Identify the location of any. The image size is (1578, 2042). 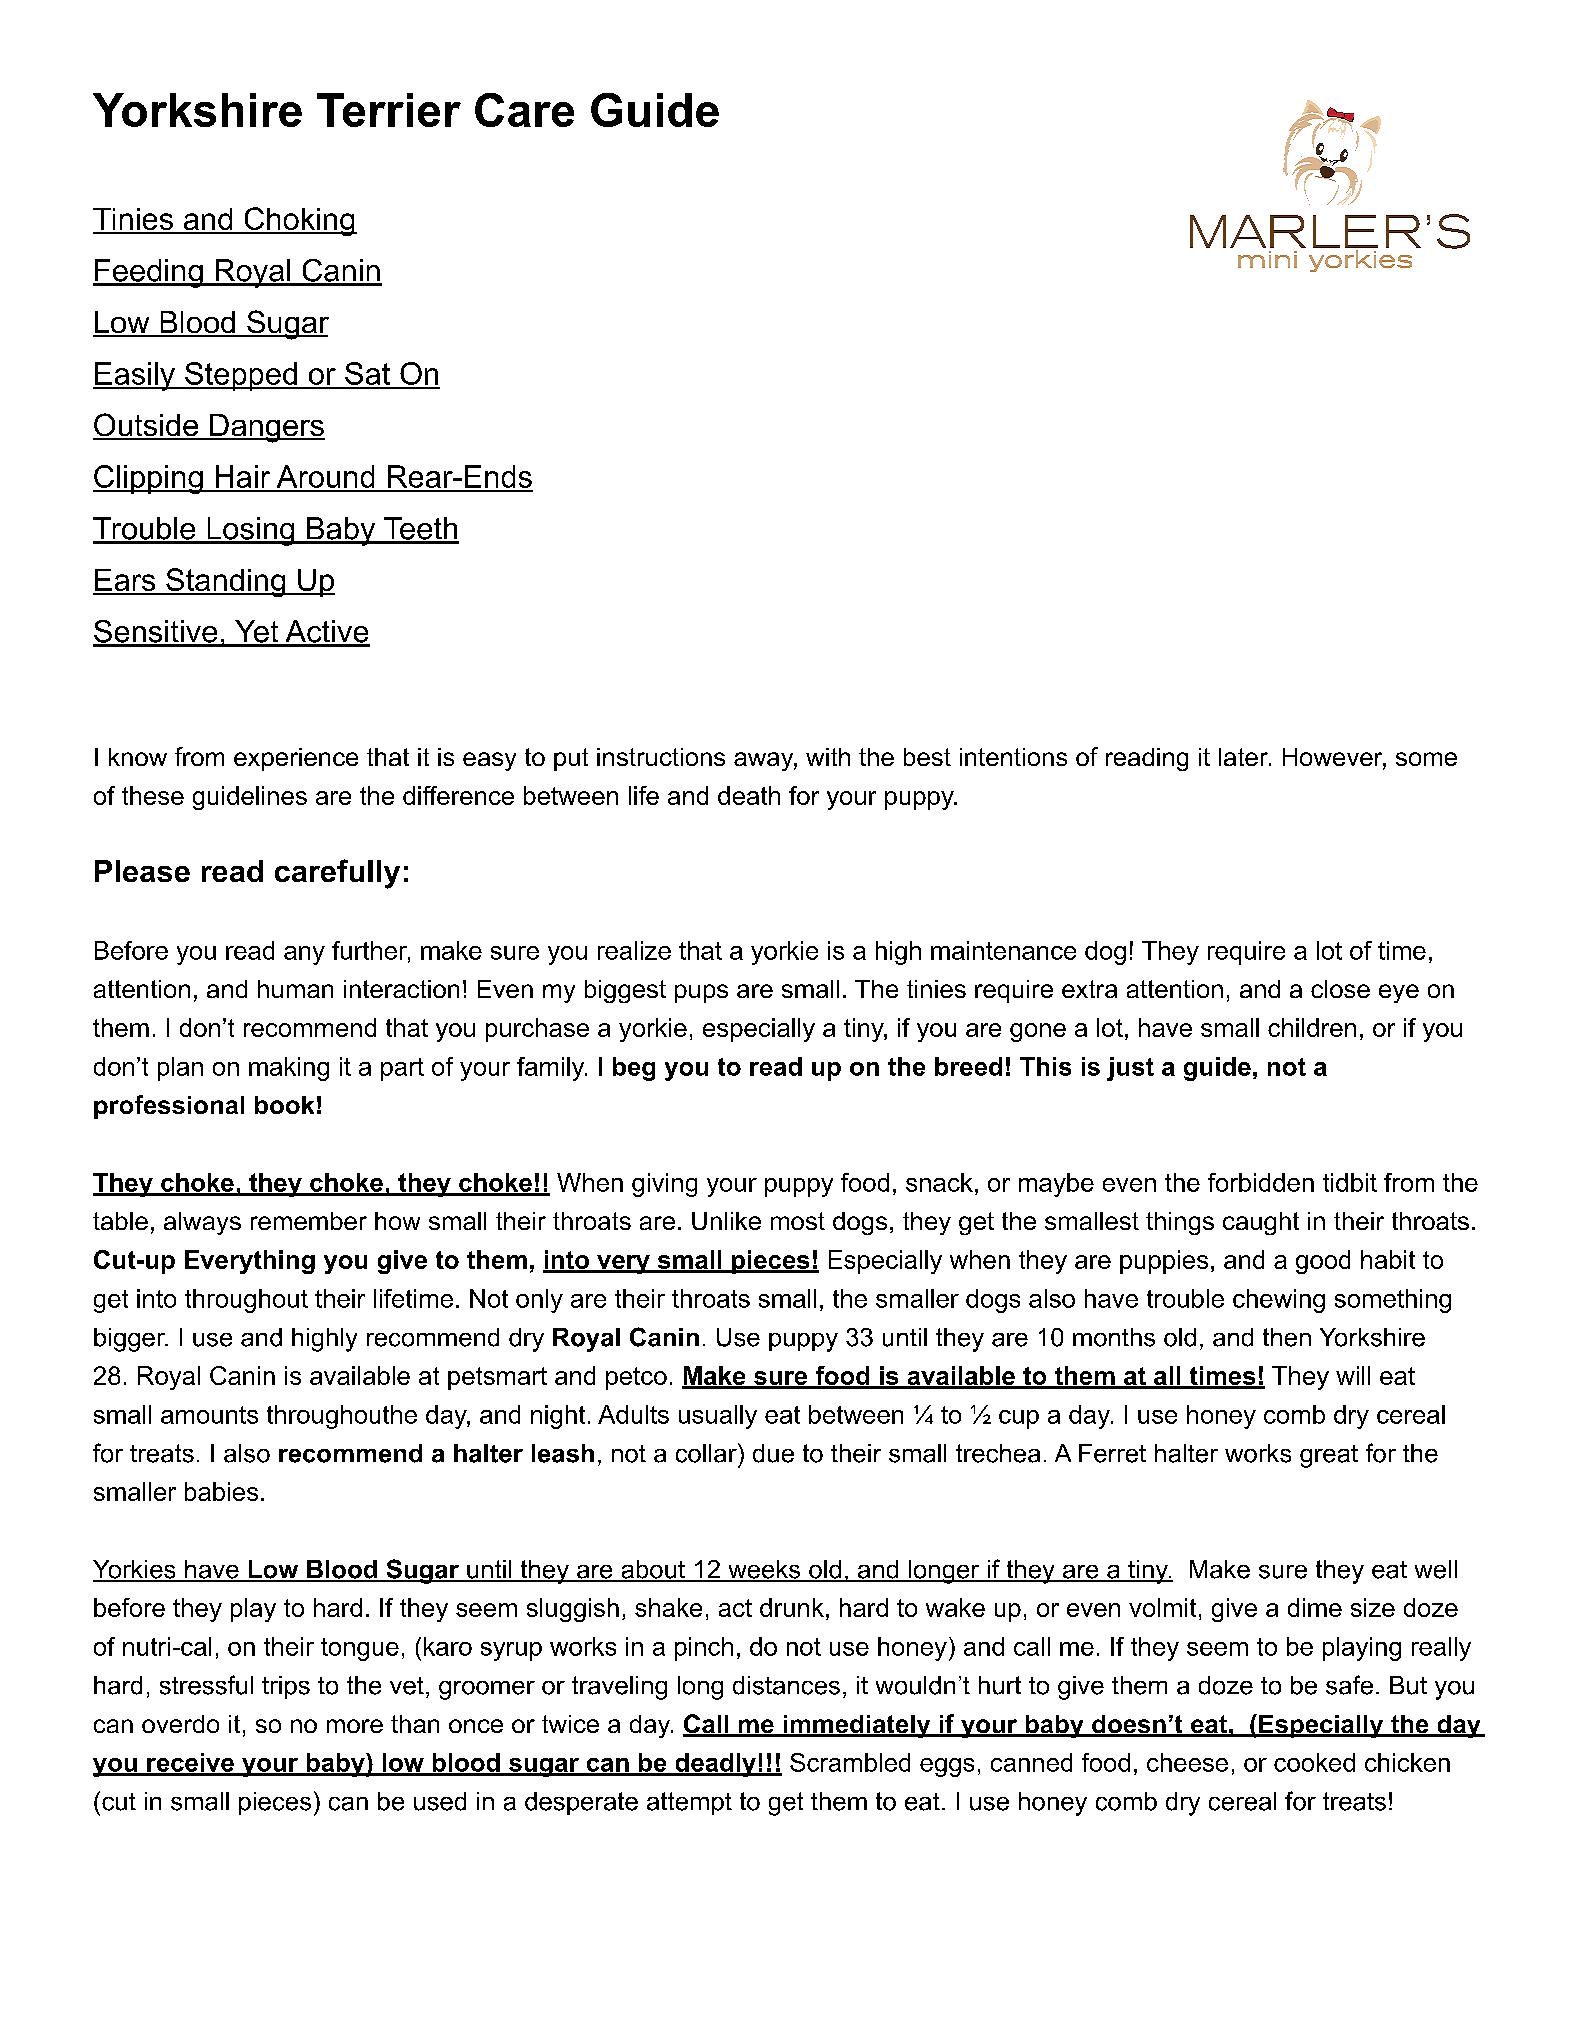
(304, 955).
